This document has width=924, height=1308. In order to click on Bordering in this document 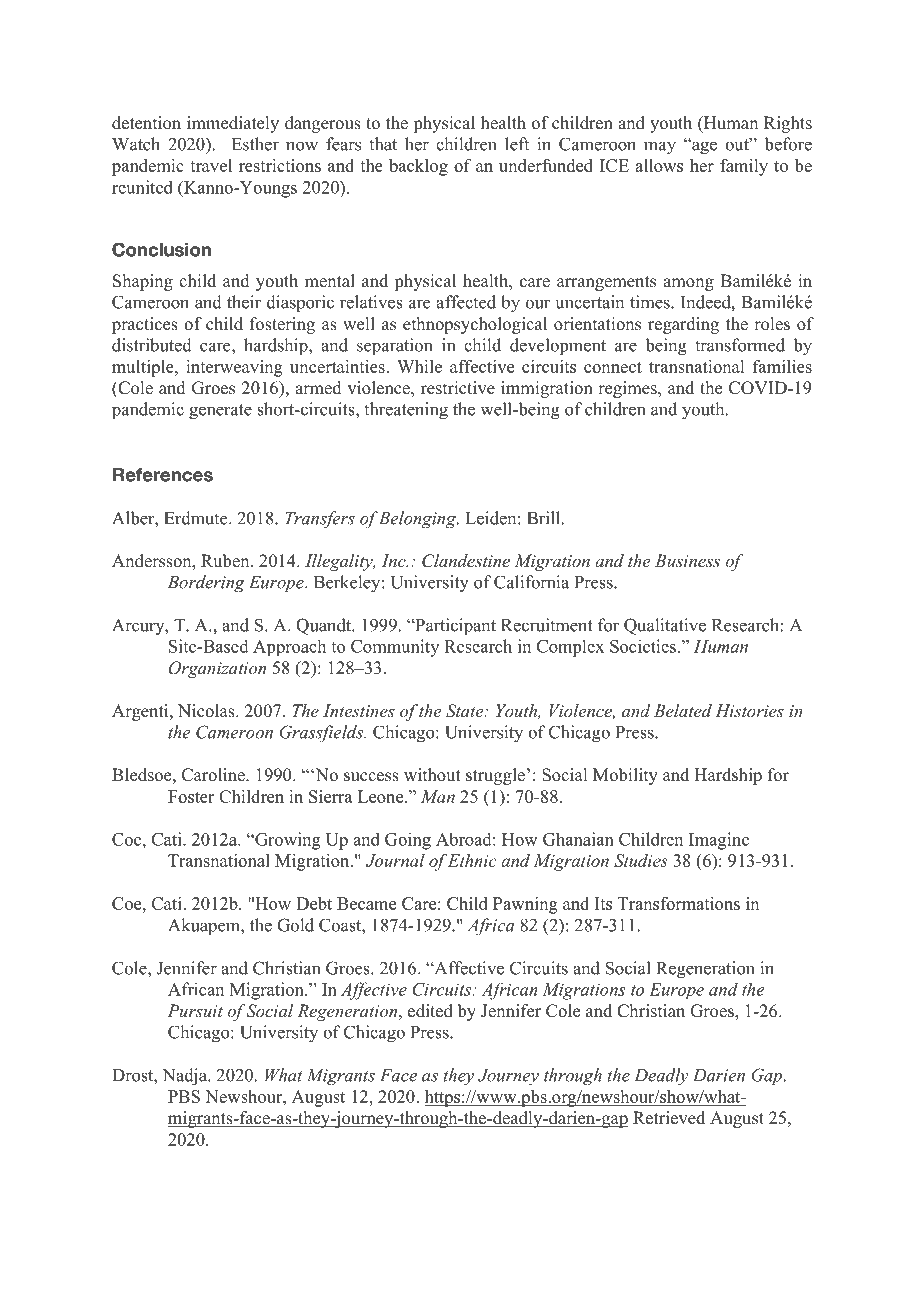, I will do `click(206, 584)`.
